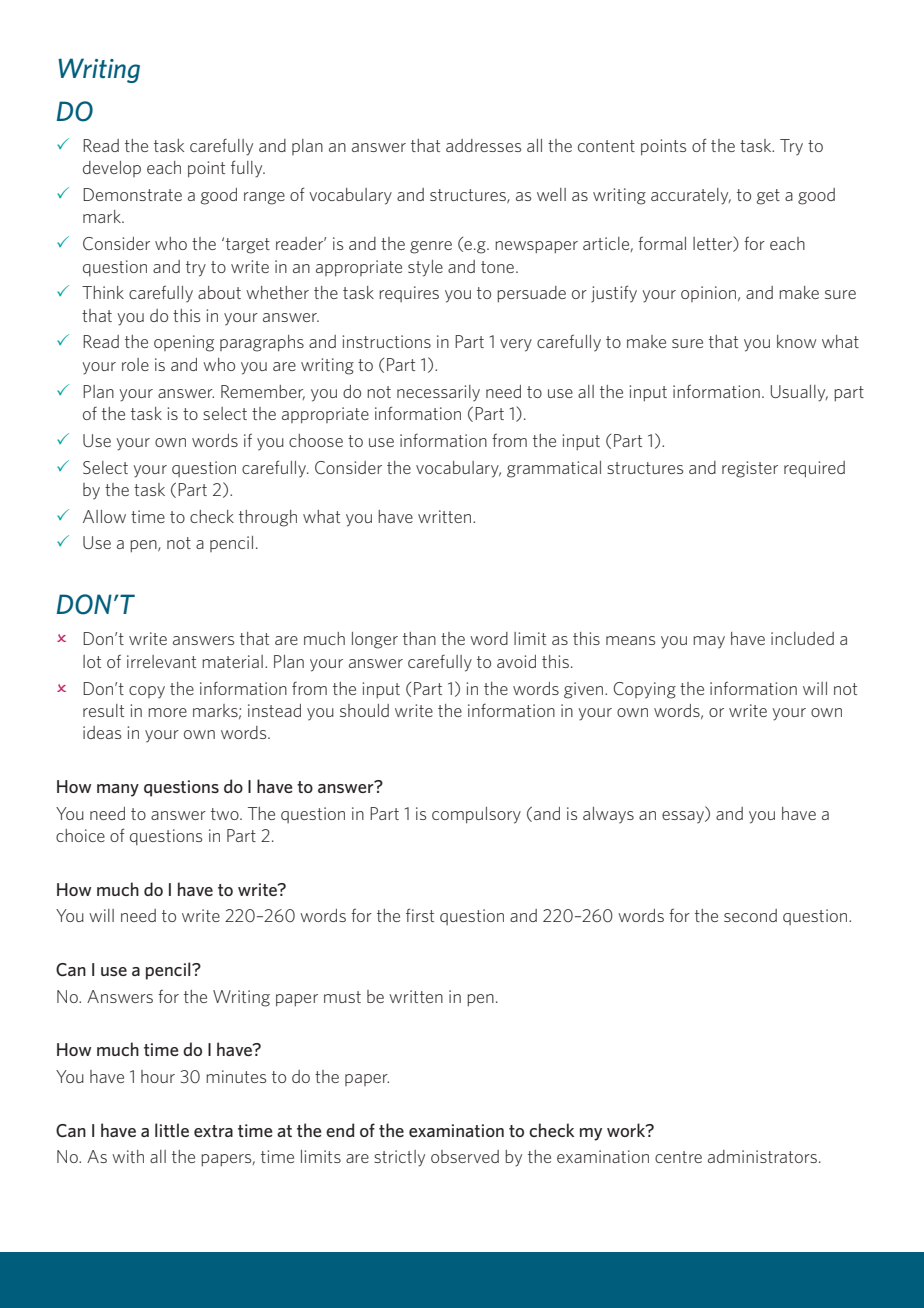  Describe the element at coordinates (172, 1130) in the document. I see `little` at that location.
